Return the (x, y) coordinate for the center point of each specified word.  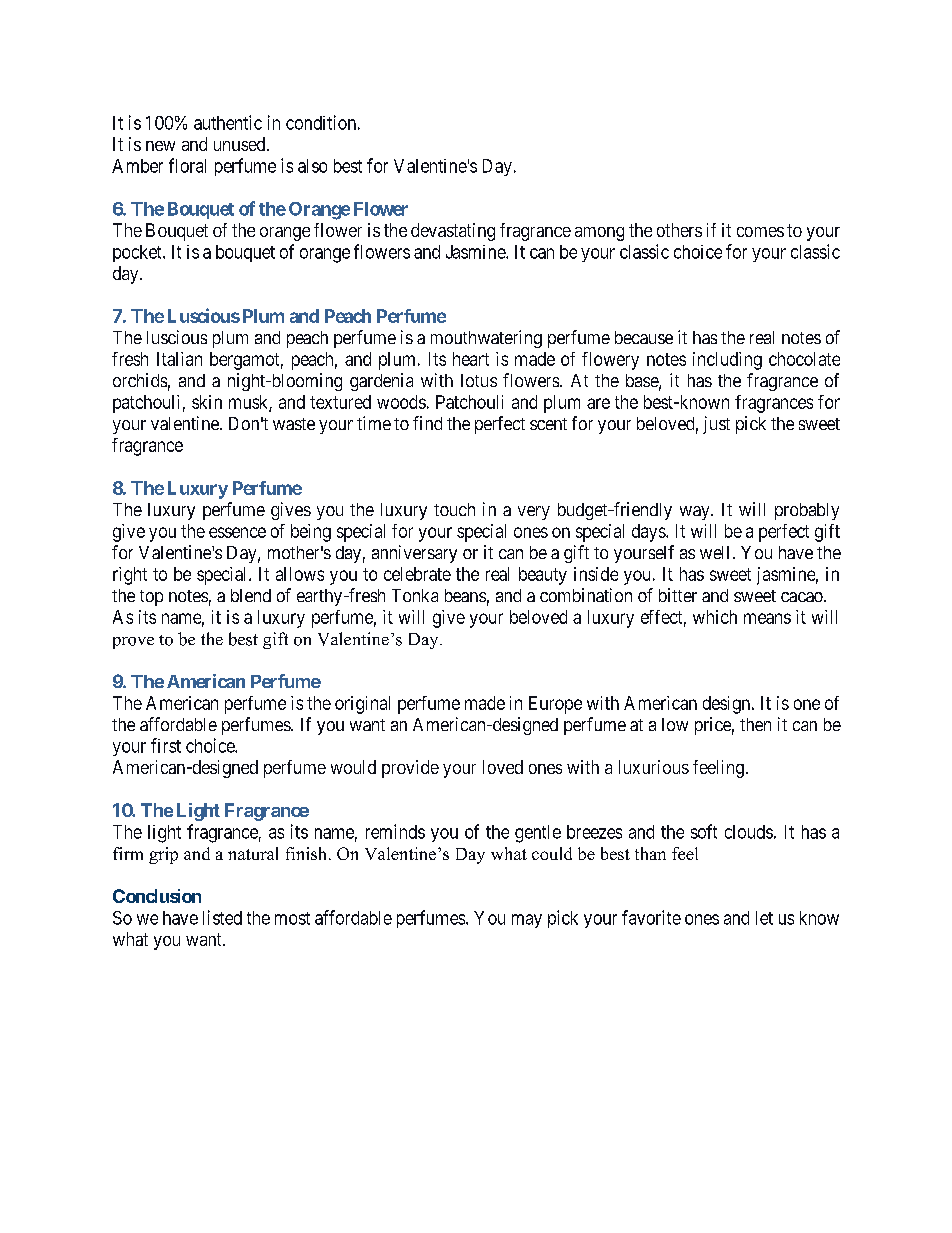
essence (237, 532)
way (696, 513)
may (527, 921)
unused (241, 144)
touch (454, 509)
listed (222, 917)
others (679, 230)
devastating (453, 232)
